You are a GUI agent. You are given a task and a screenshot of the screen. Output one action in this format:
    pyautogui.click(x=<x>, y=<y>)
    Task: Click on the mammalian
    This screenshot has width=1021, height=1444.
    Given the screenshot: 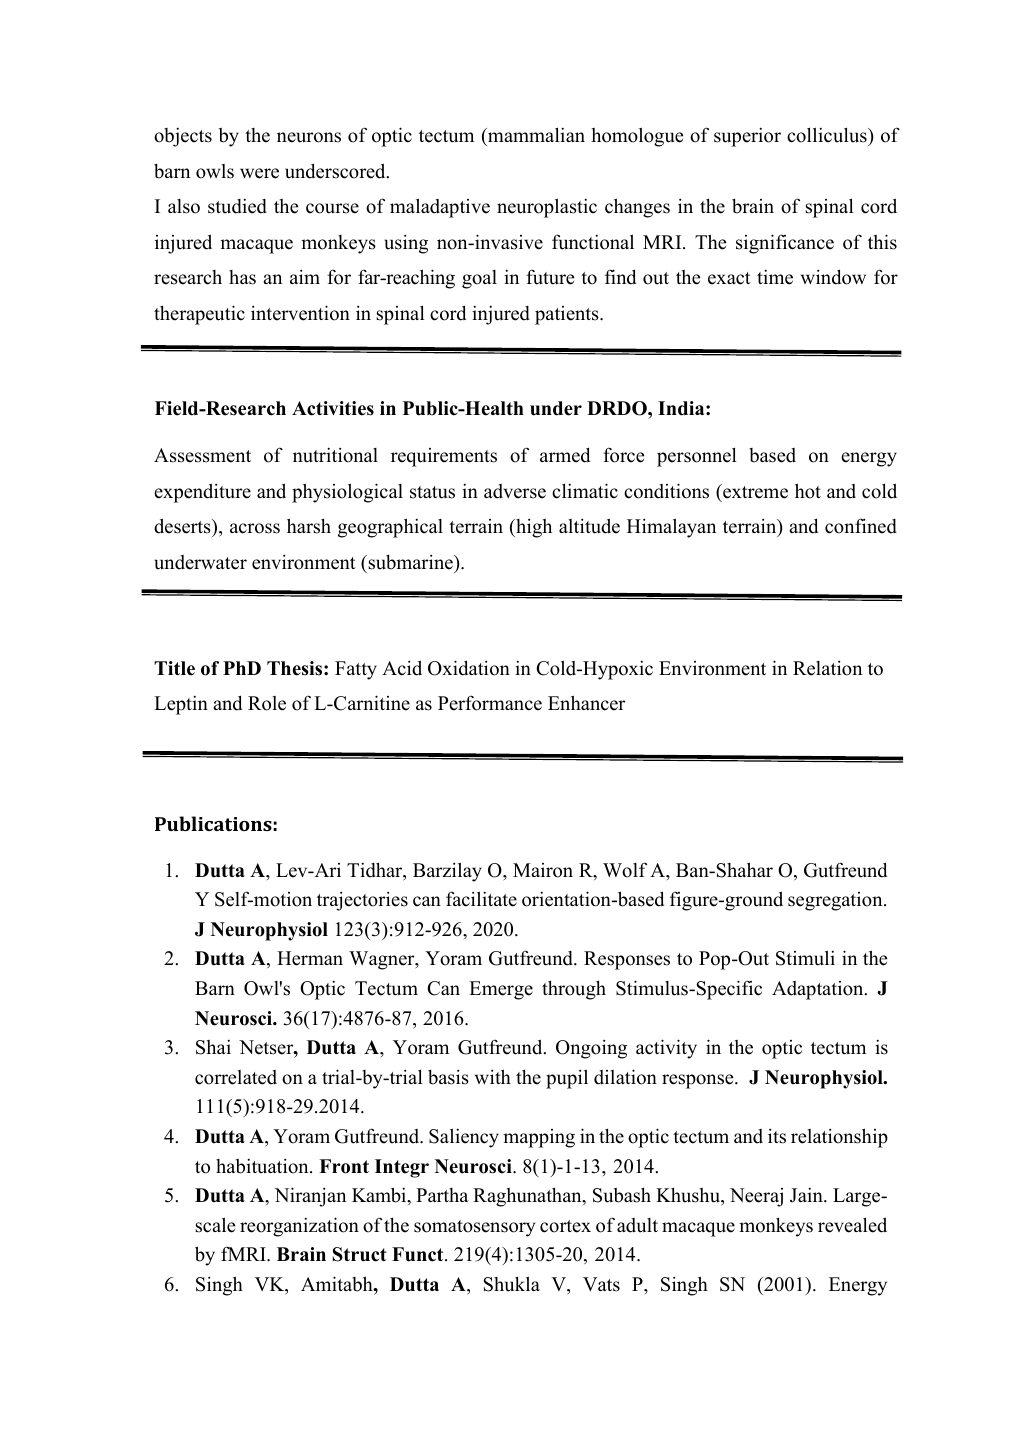 What is the action you would take?
    pyautogui.click(x=535, y=134)
